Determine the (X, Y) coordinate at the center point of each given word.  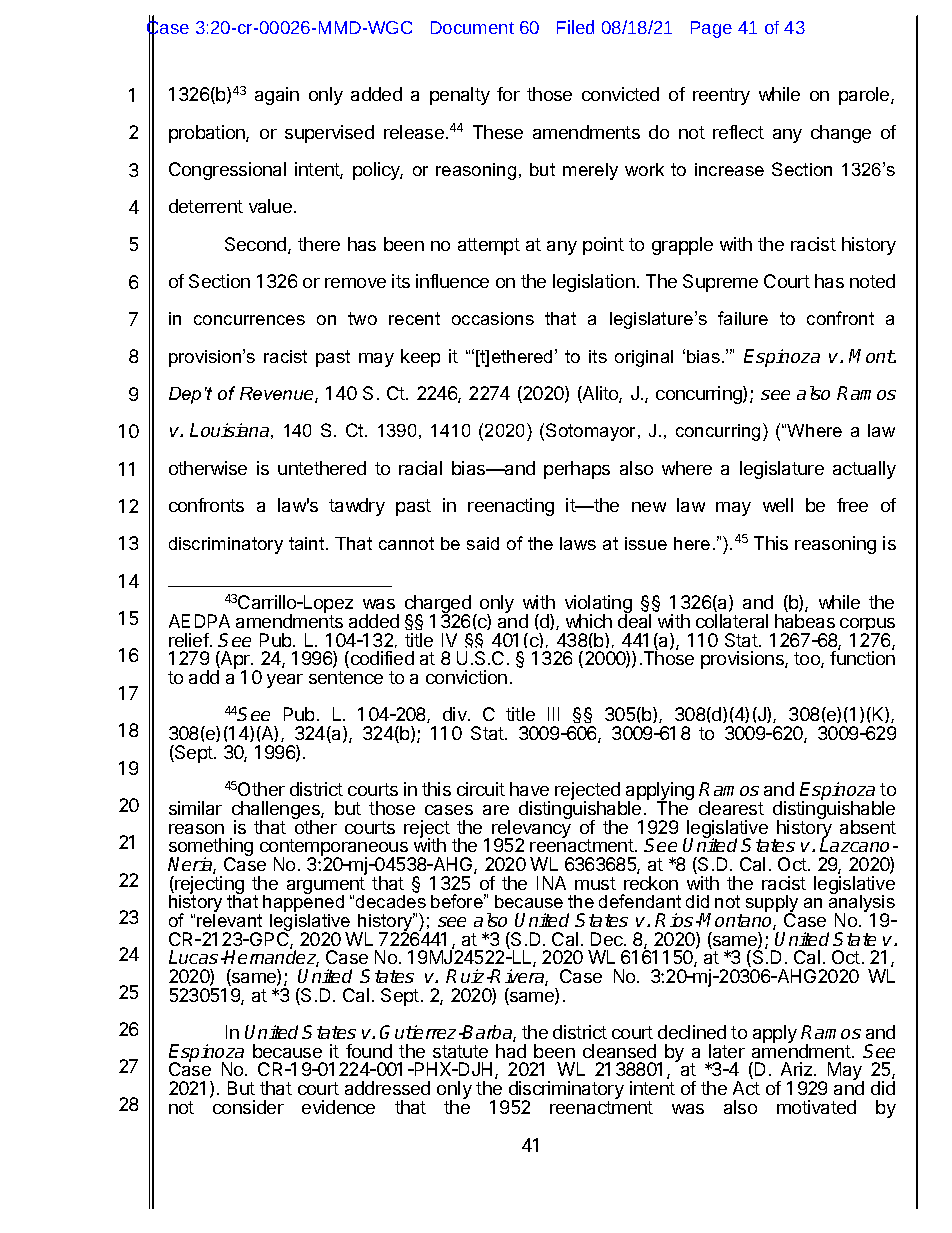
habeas (805, 621)
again (277, 96)
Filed (575, 27)
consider (248, 1107)
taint (308, 543)
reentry (721, 96)
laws (578, 543)
